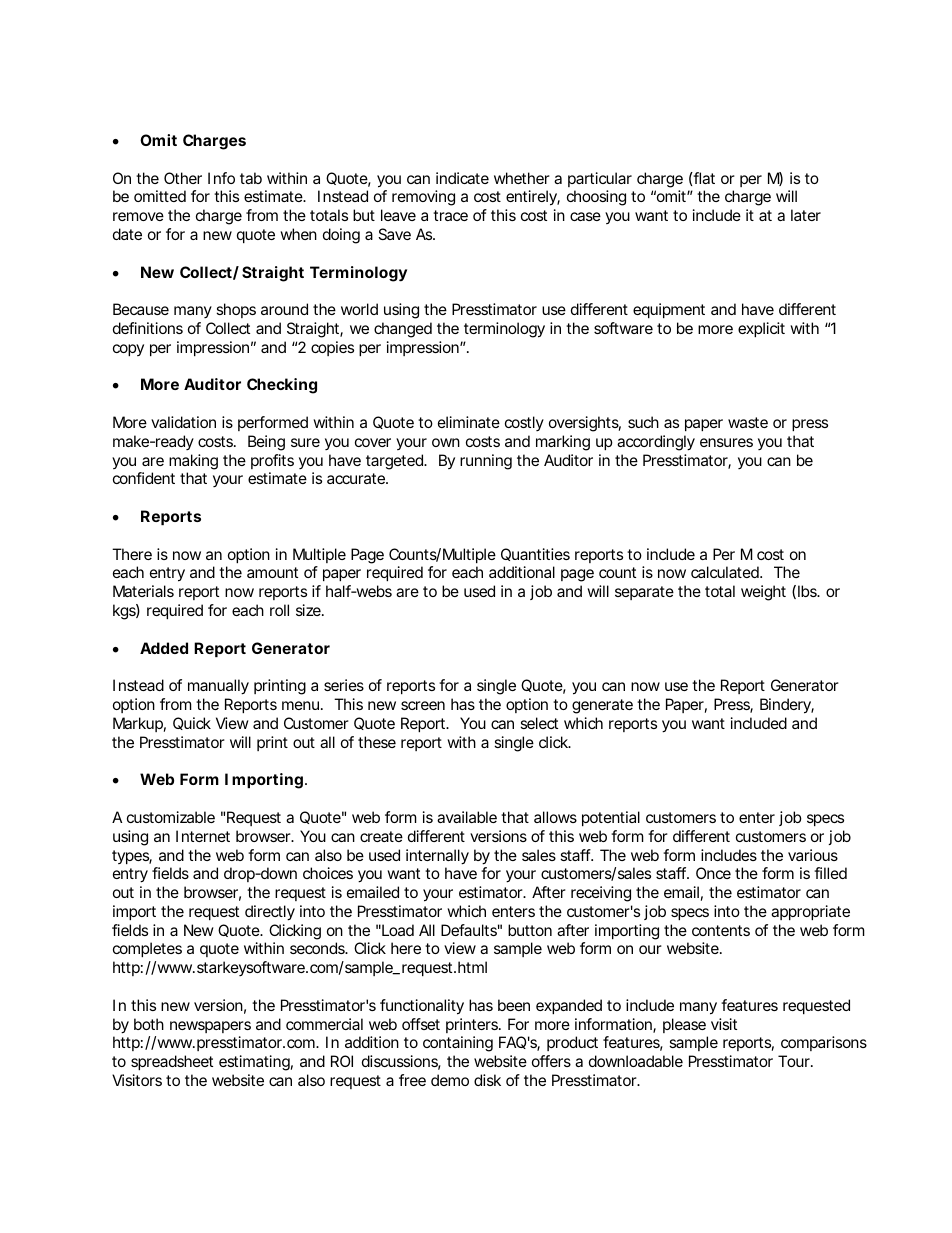  Describe the element at coordinates (450, 215) in the page. I see `trace` at that location.
